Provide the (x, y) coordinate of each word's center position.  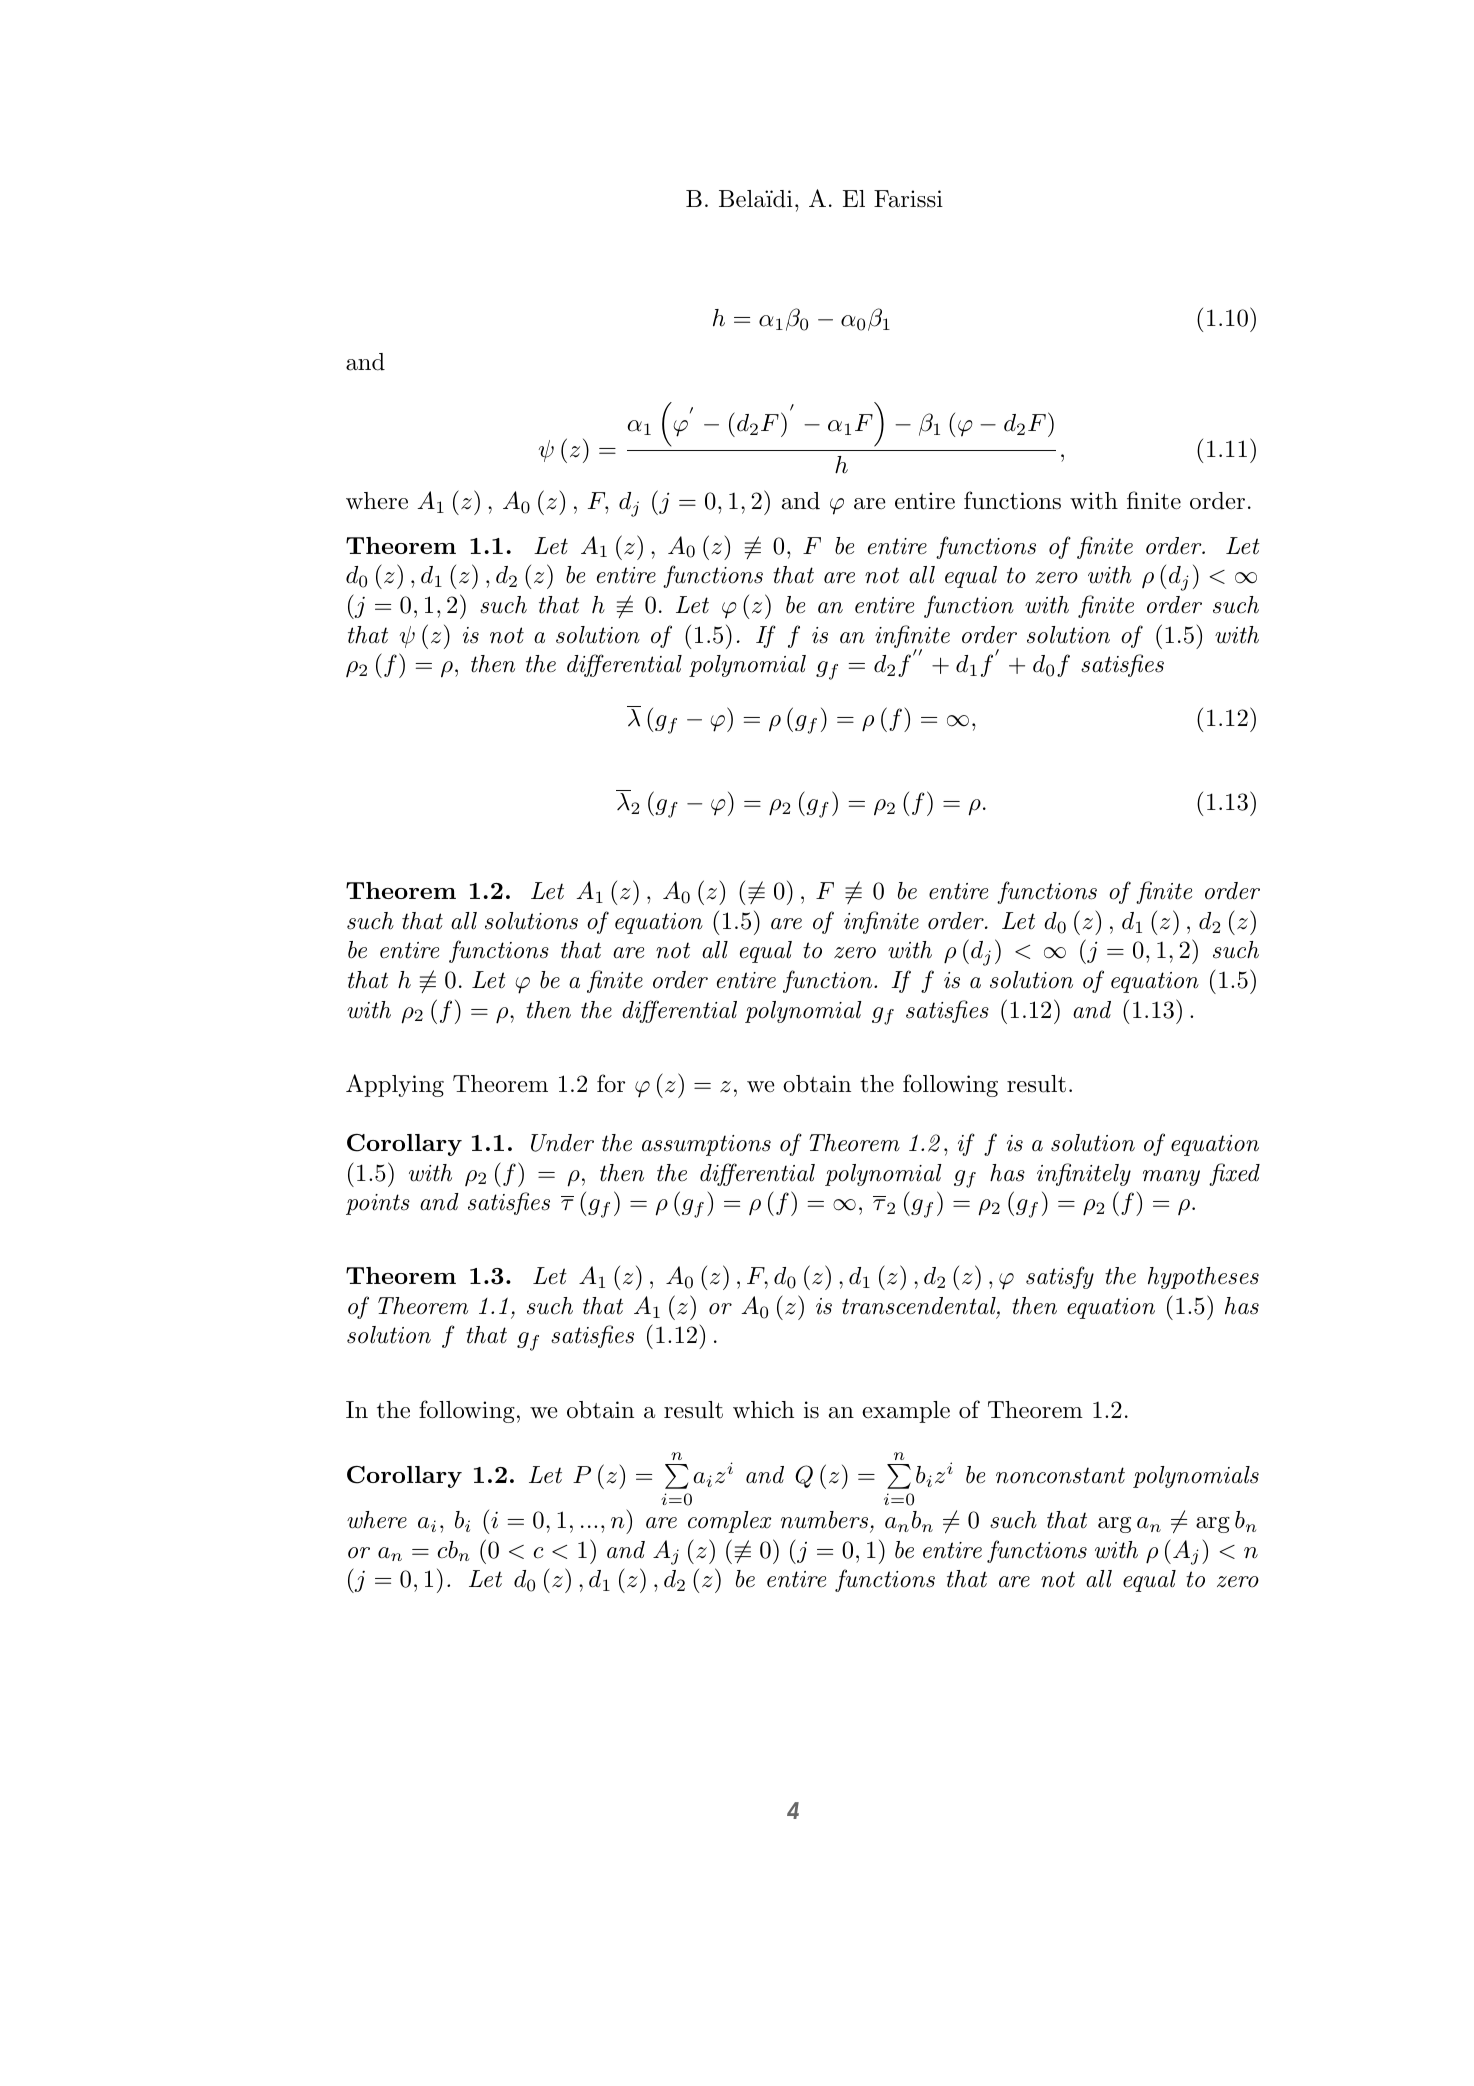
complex (729, 1522)
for (611, 1083)
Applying (395, 1085)
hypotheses (1203, 1278)
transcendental (920, 1307)
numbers (824, 1520)
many (1171, 1178)
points (378, 1204)
